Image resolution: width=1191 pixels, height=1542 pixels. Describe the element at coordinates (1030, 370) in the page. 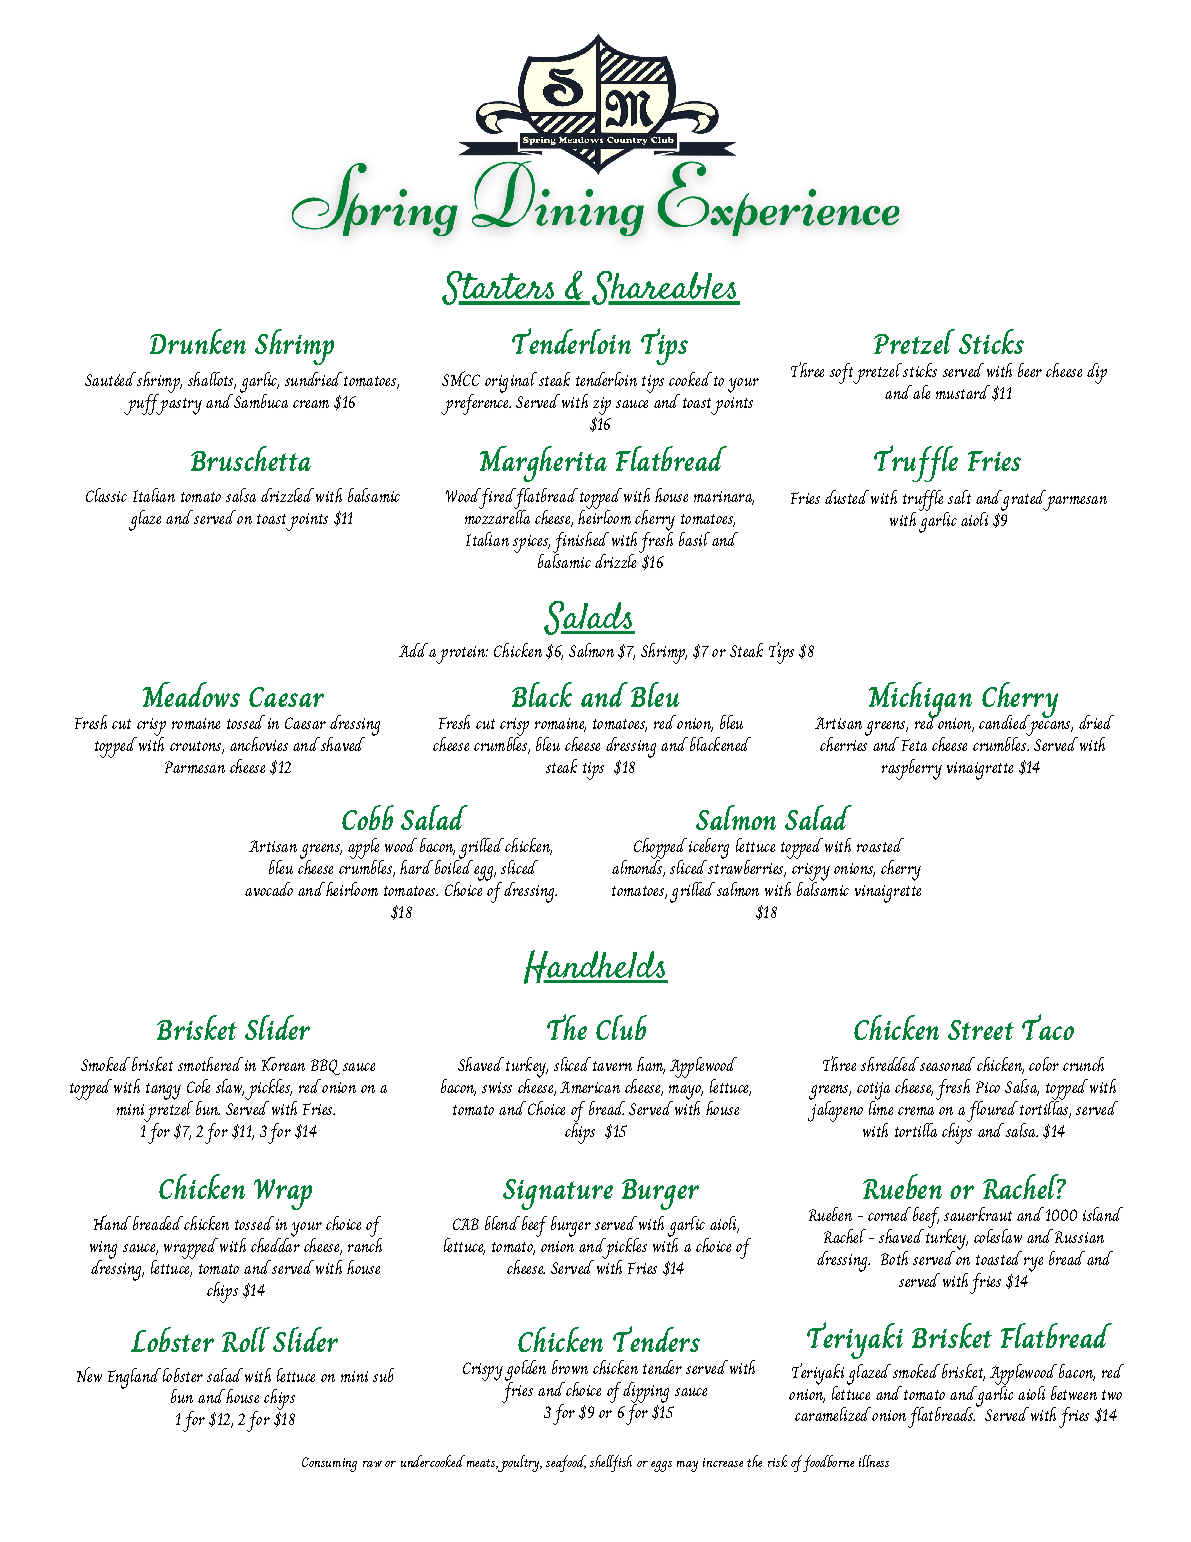

I see `beer` at that location.
